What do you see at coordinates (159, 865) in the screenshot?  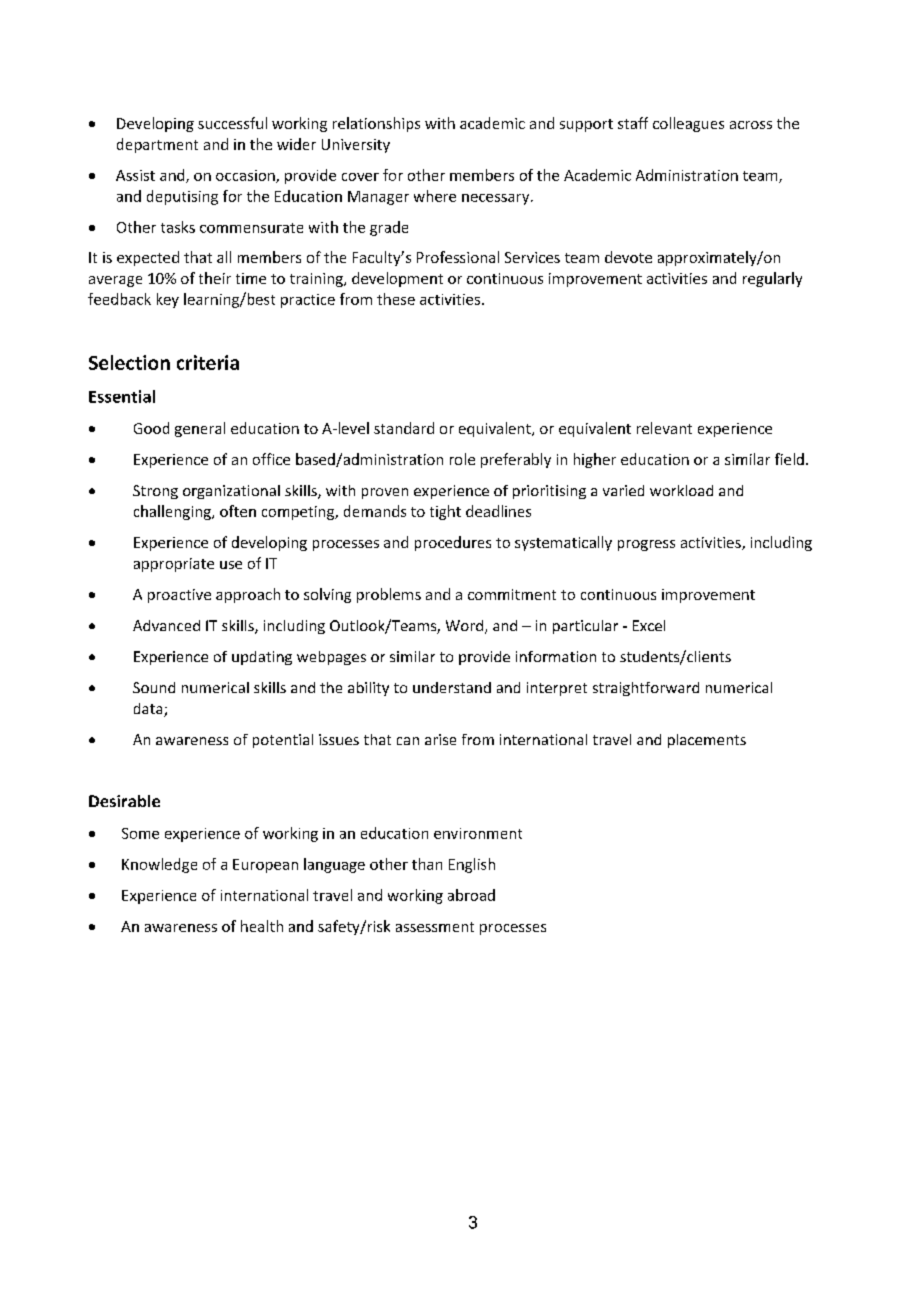 I see `Knowledge` at bounding box center [159, 865].
